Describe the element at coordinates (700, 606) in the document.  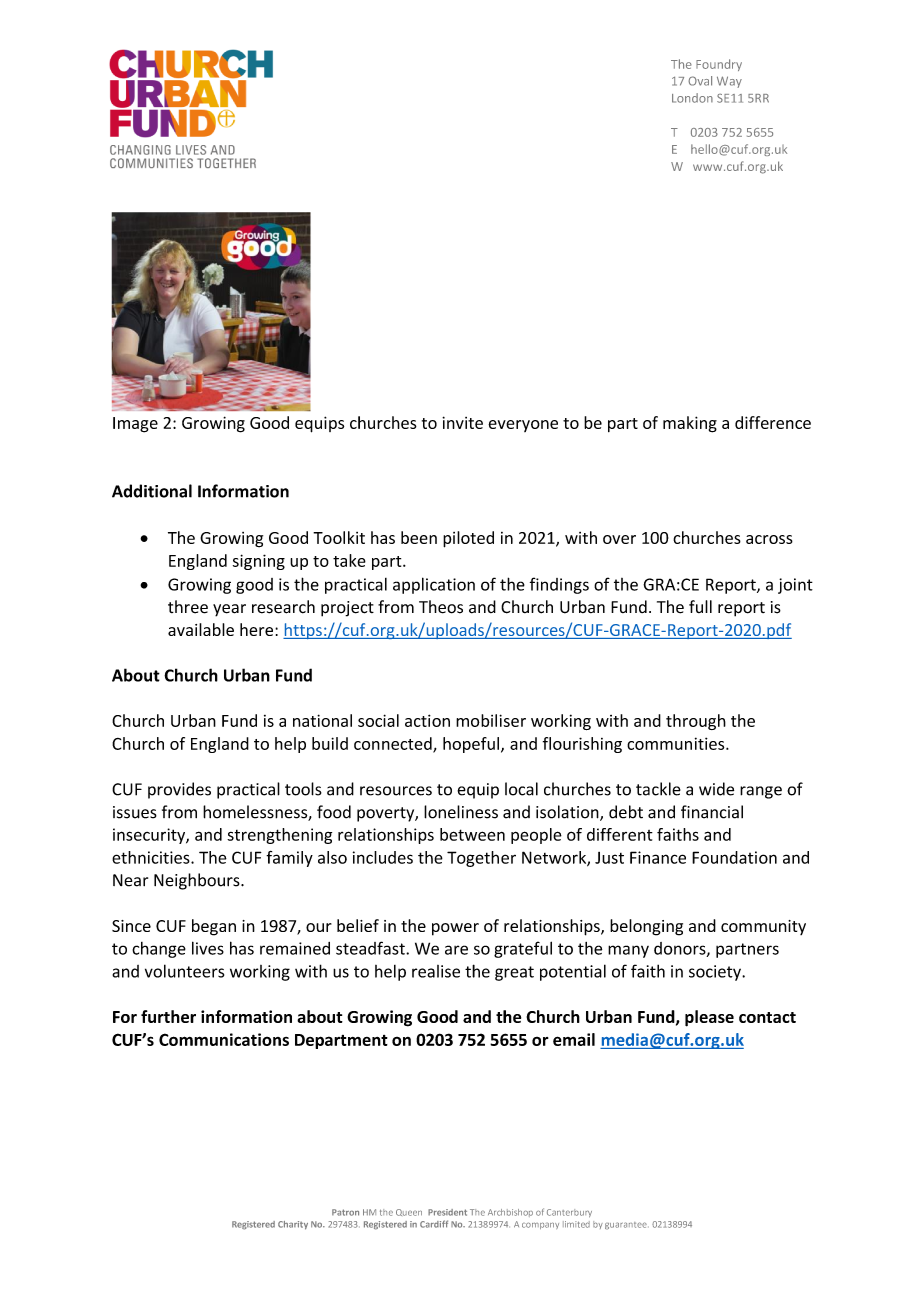
I see `full` at that location.
